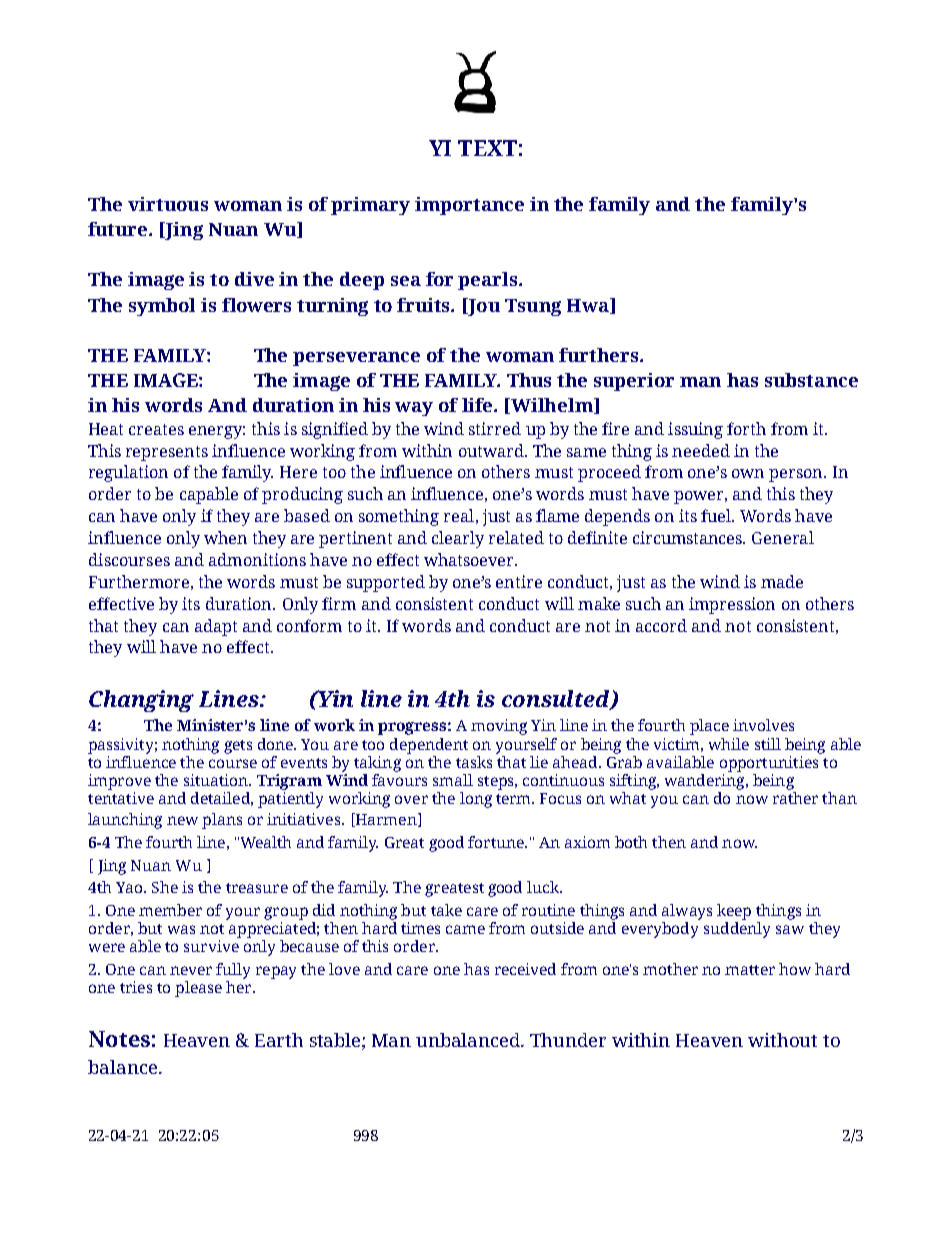 The height and width of the screenshot is (1233, 952). What do you see at coordinates (499, 727) in the screenshot?
I see `moving` at bounding box center [499, 727].
